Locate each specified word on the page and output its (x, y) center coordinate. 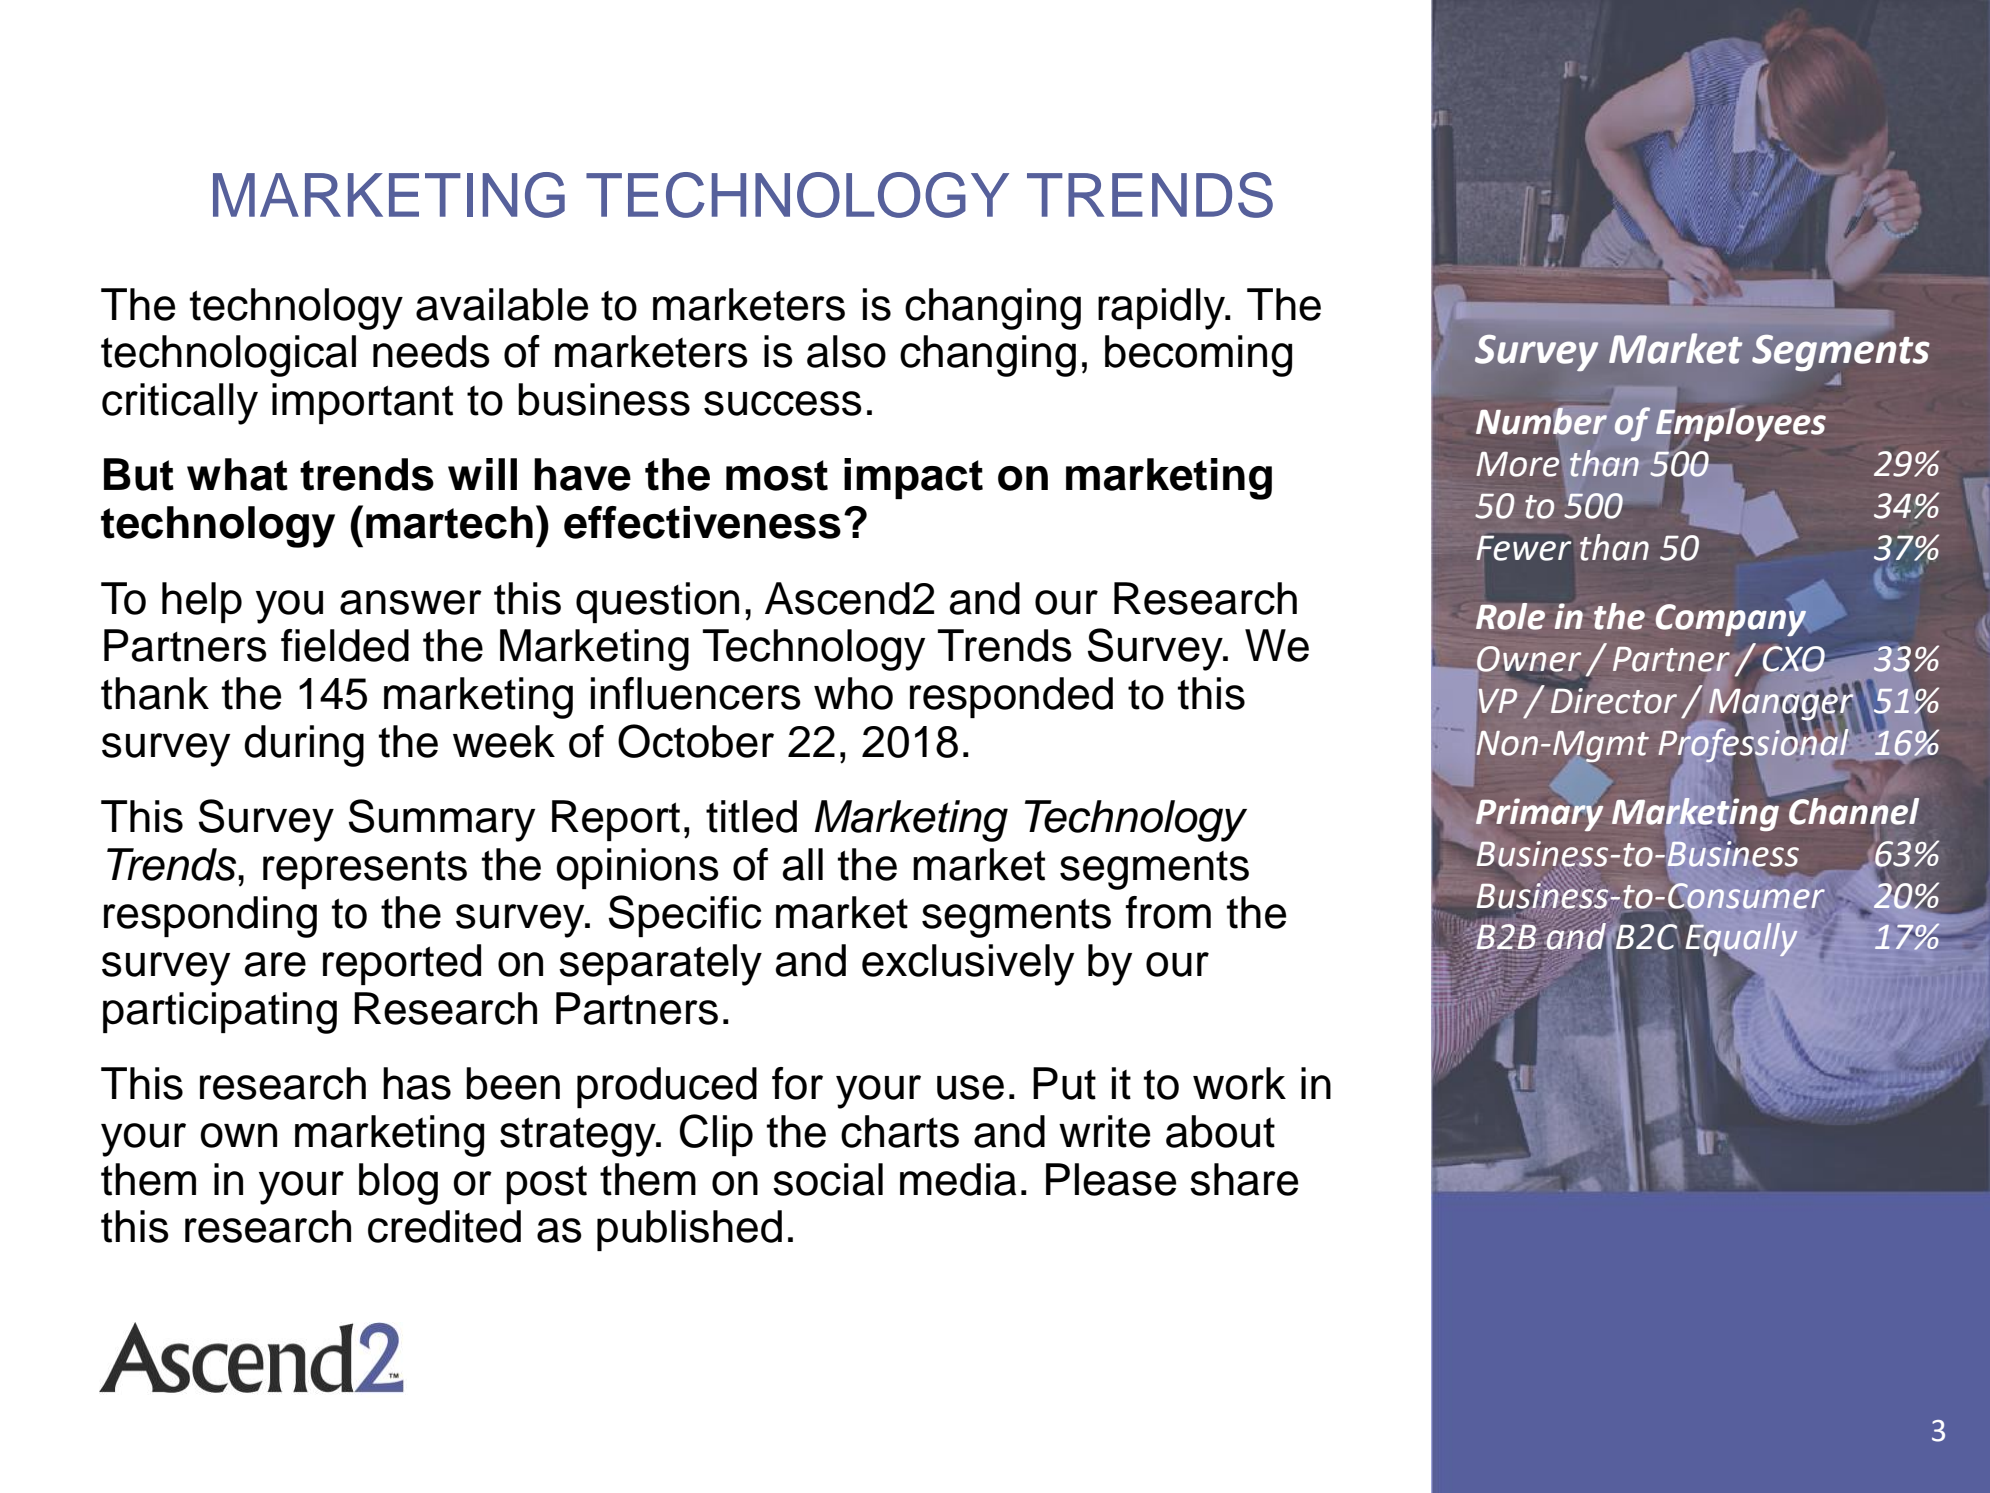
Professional (1754, 745)
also (846, 351)
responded (1011, 697)
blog (398, 1184)
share (1244, 1179)
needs (431, 351)
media (958, 1179)
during (304, 746)
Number (1542, 420)
